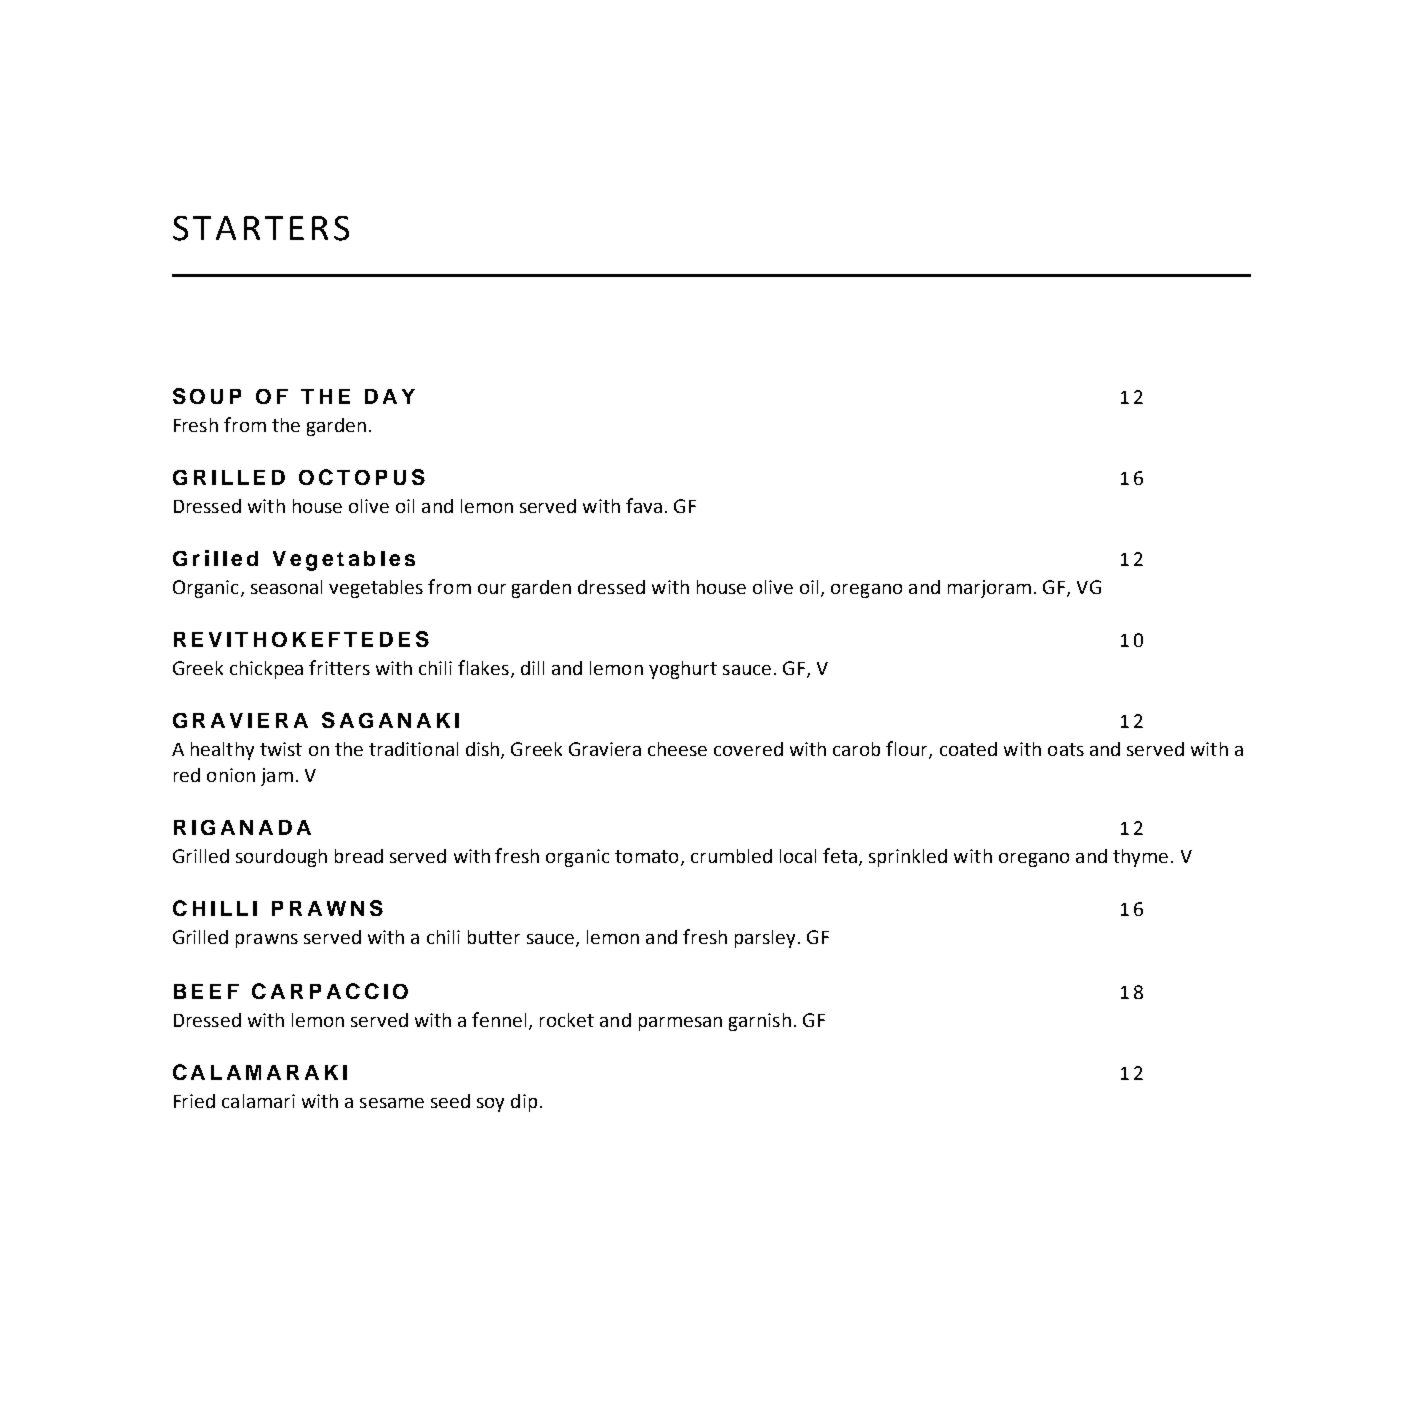 This page has width=1423, height=1423. What do you see at coordinates (266, 670) in the page?
I see `chickpea` at bounding box center [266, 670].
